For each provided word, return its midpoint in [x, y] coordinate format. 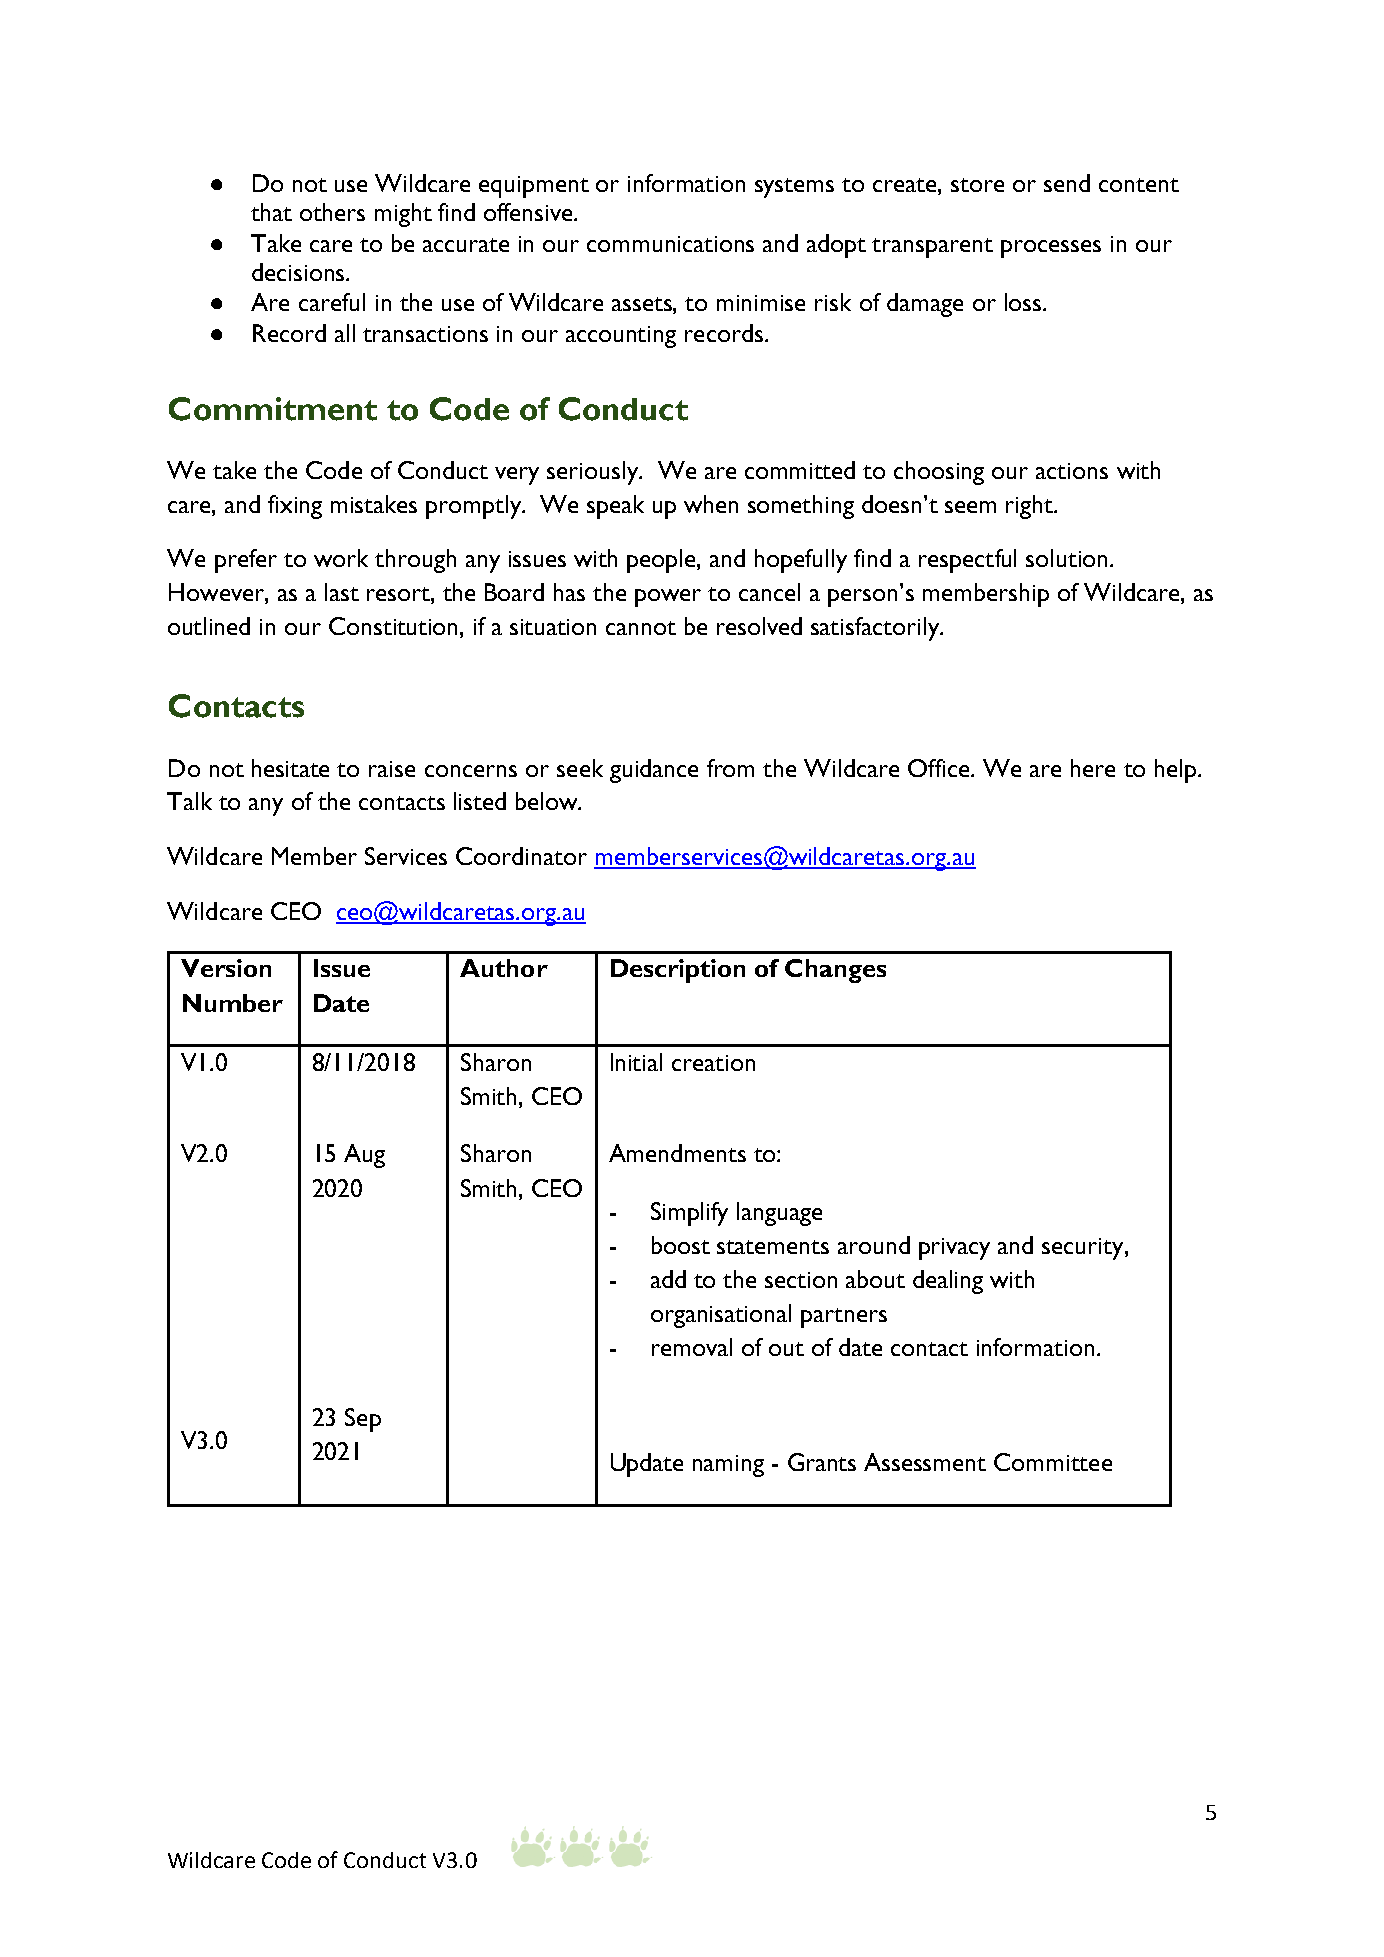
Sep [363, 1420]
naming [728, 1466]
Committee [1053, 1462]
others [332, 212]
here [1093, 768]
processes [1051, 249]
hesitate [290, 768]
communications [670, 244]
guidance [654, 771]
